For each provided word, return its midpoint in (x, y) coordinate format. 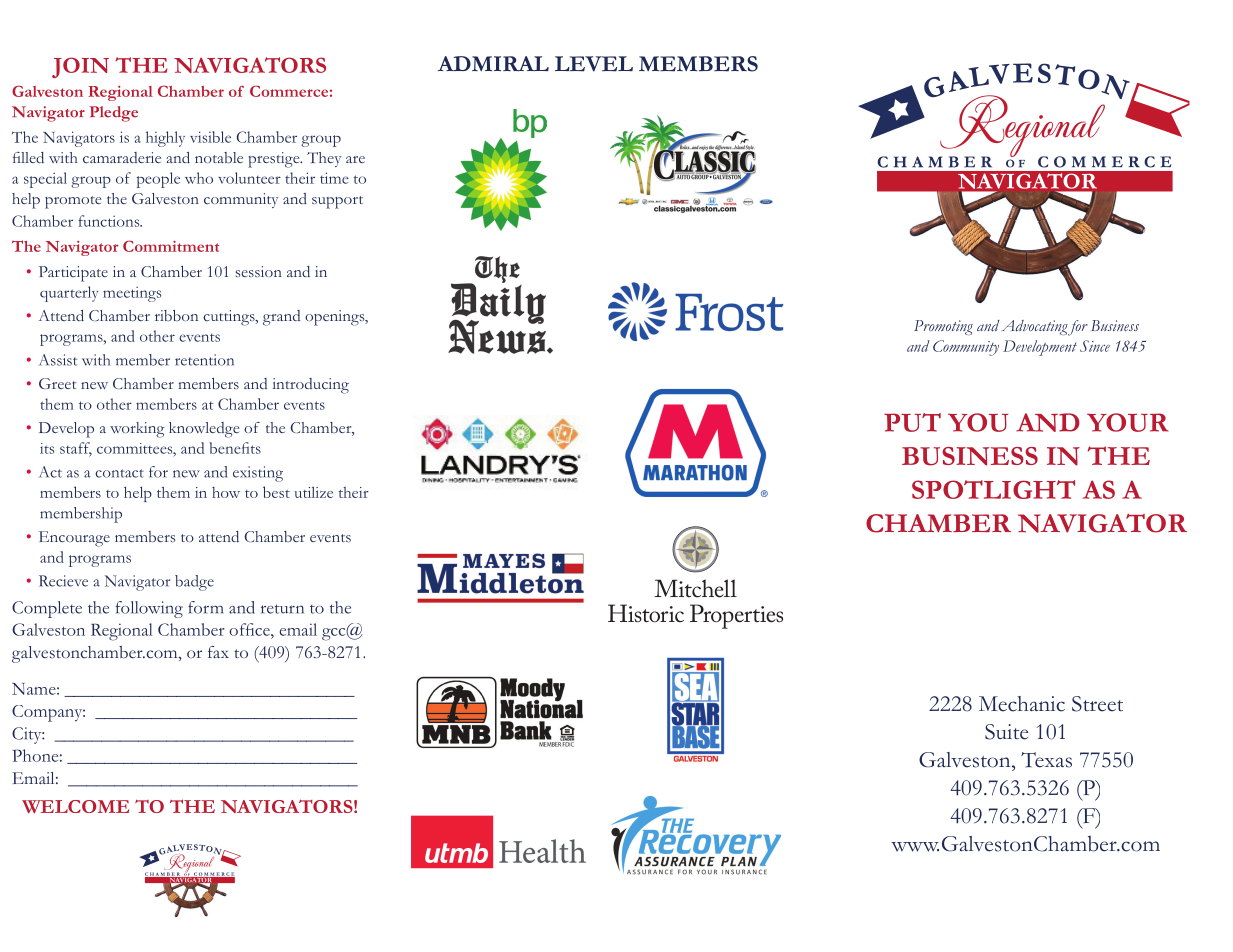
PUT (912, 422)
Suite (1006, 732)
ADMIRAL (493, 64)
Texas (1046, 760)
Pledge (113, 114)
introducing (311, 386)
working (137, 430)
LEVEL (594, 64)
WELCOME (75, 806)
